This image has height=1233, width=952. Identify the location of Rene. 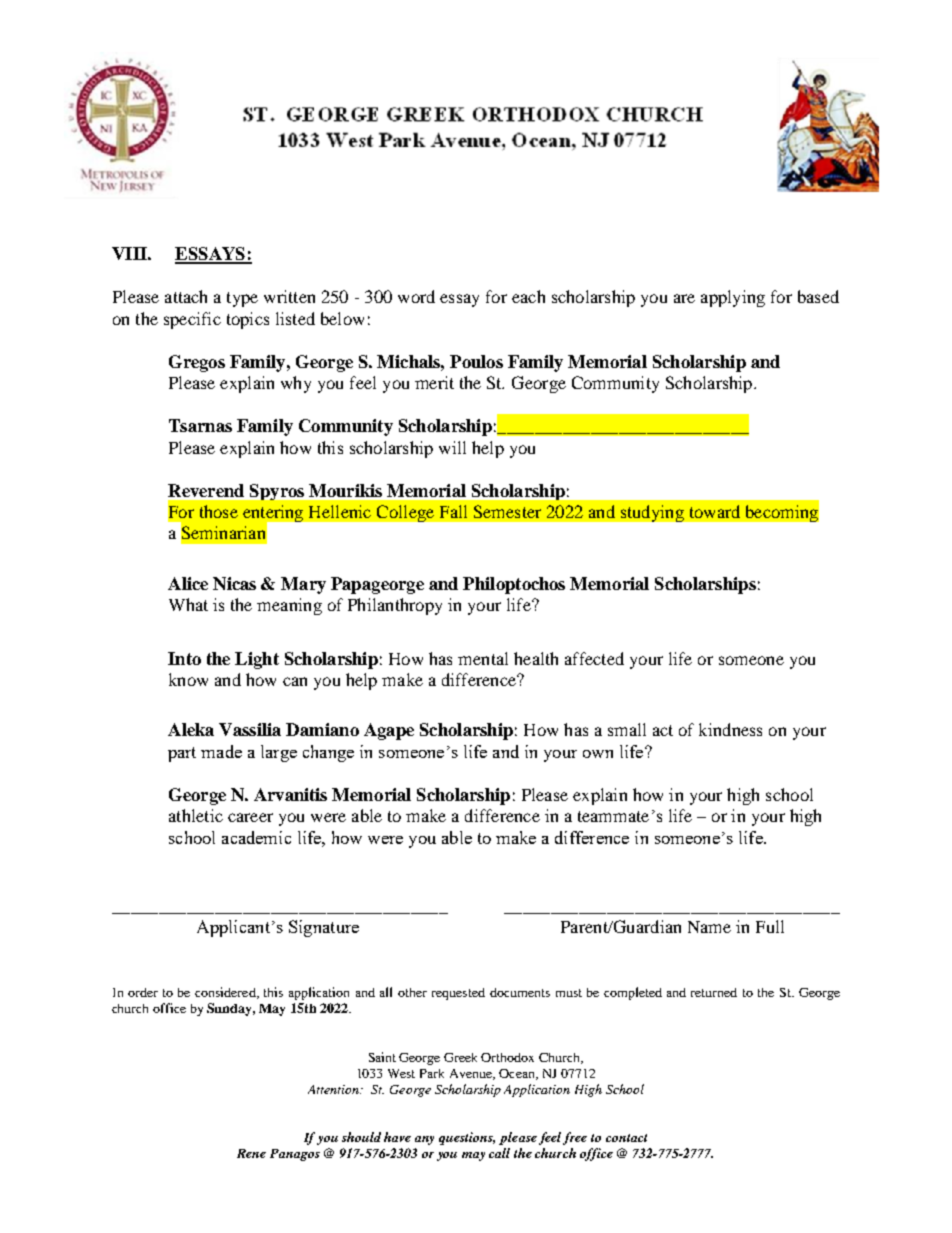
(251, 1153).
